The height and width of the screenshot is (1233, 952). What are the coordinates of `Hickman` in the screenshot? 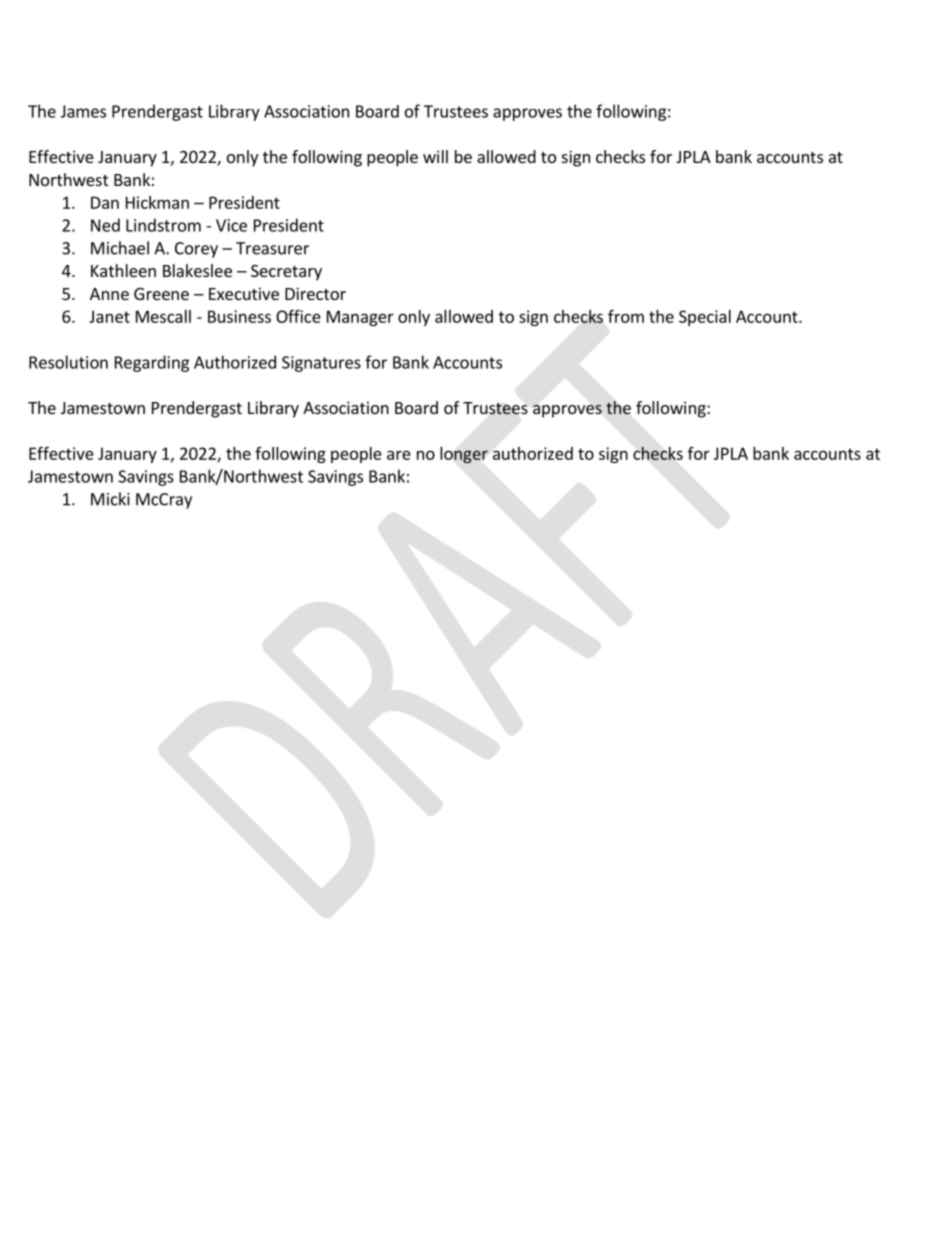 It's located at (157, 202).
